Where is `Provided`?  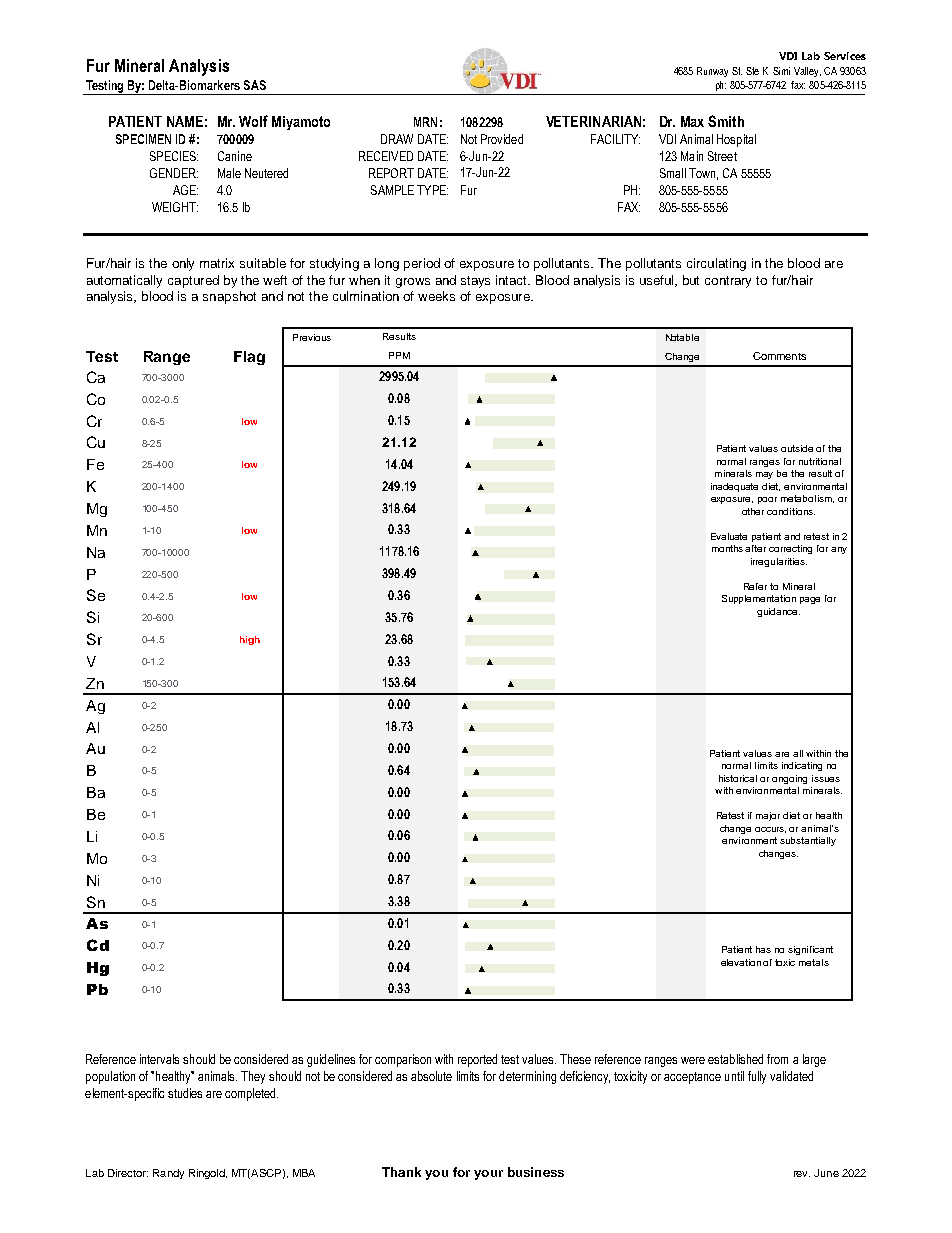
Provided is located at coordinates (502, 139).
